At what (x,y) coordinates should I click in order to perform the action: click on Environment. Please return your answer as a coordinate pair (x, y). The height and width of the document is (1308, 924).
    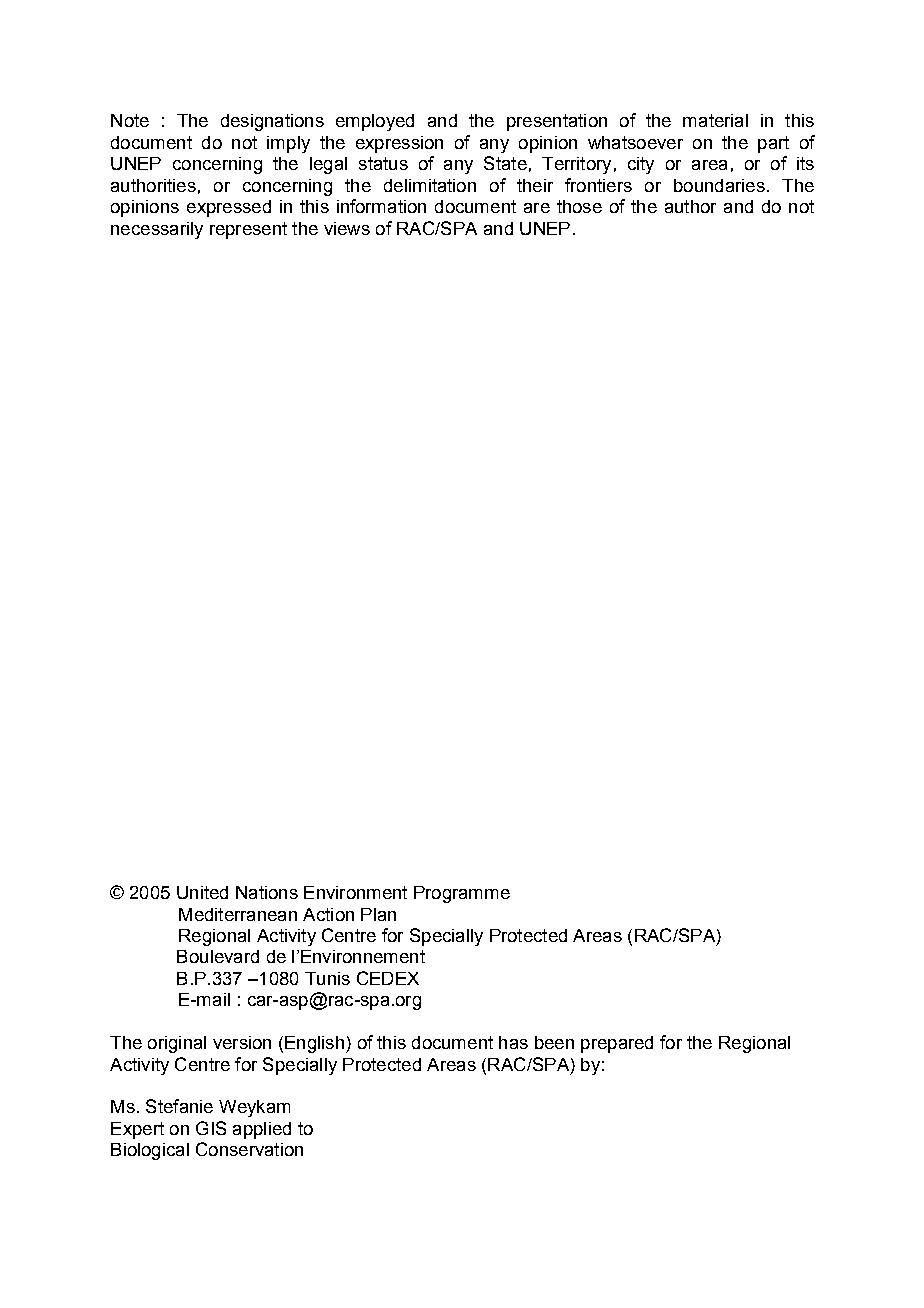
    Looking at the image, I should click on (355, 892).
